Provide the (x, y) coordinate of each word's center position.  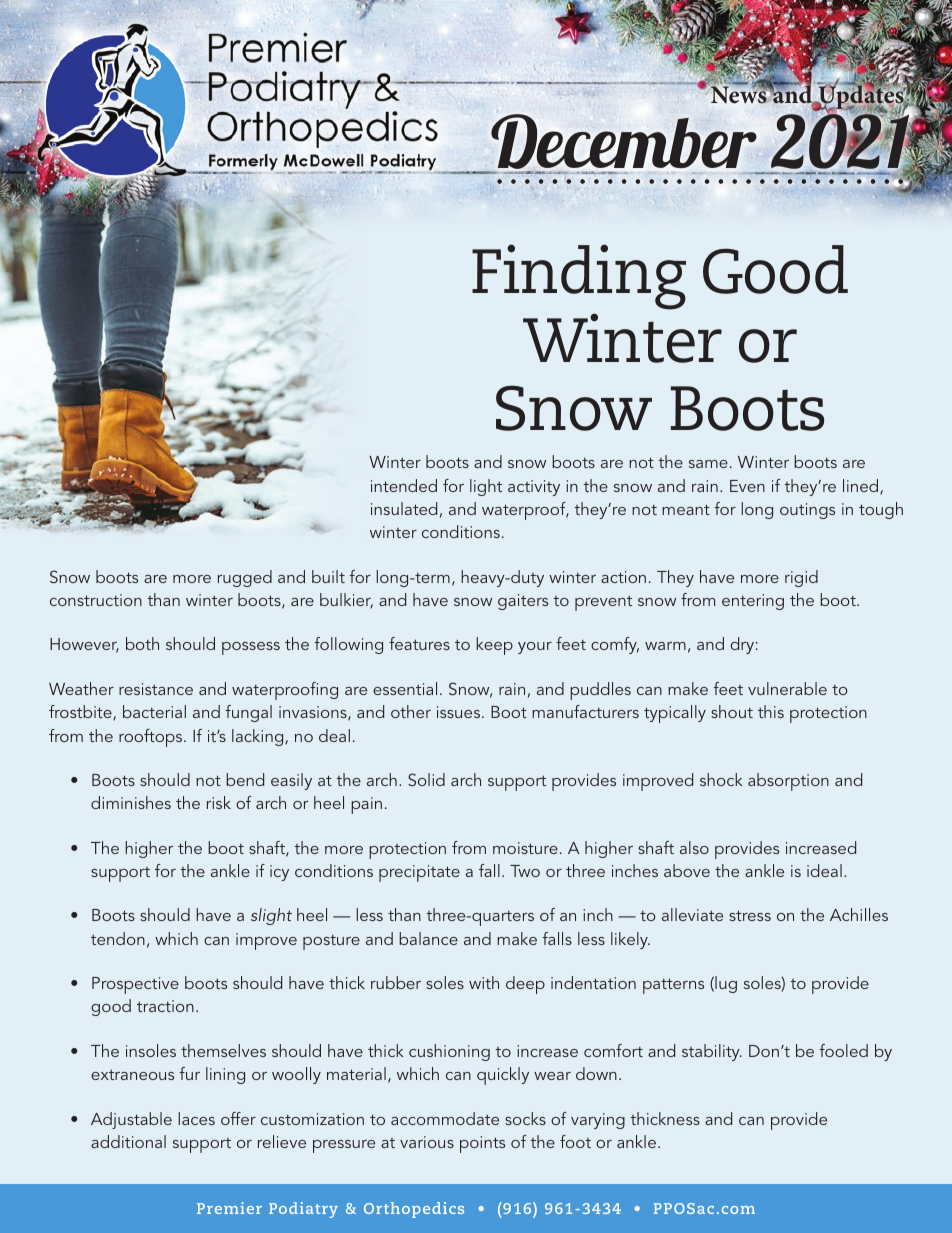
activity (534, 488)
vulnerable (787, 688)
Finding (579, 277)
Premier (229, 1208)
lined (862, 486)
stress (750, 915)
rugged (245, 578)
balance (428, 938)
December (623, 143)
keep (494, 646)
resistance (156, 689)
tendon (118, 938)
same (708, 464)
